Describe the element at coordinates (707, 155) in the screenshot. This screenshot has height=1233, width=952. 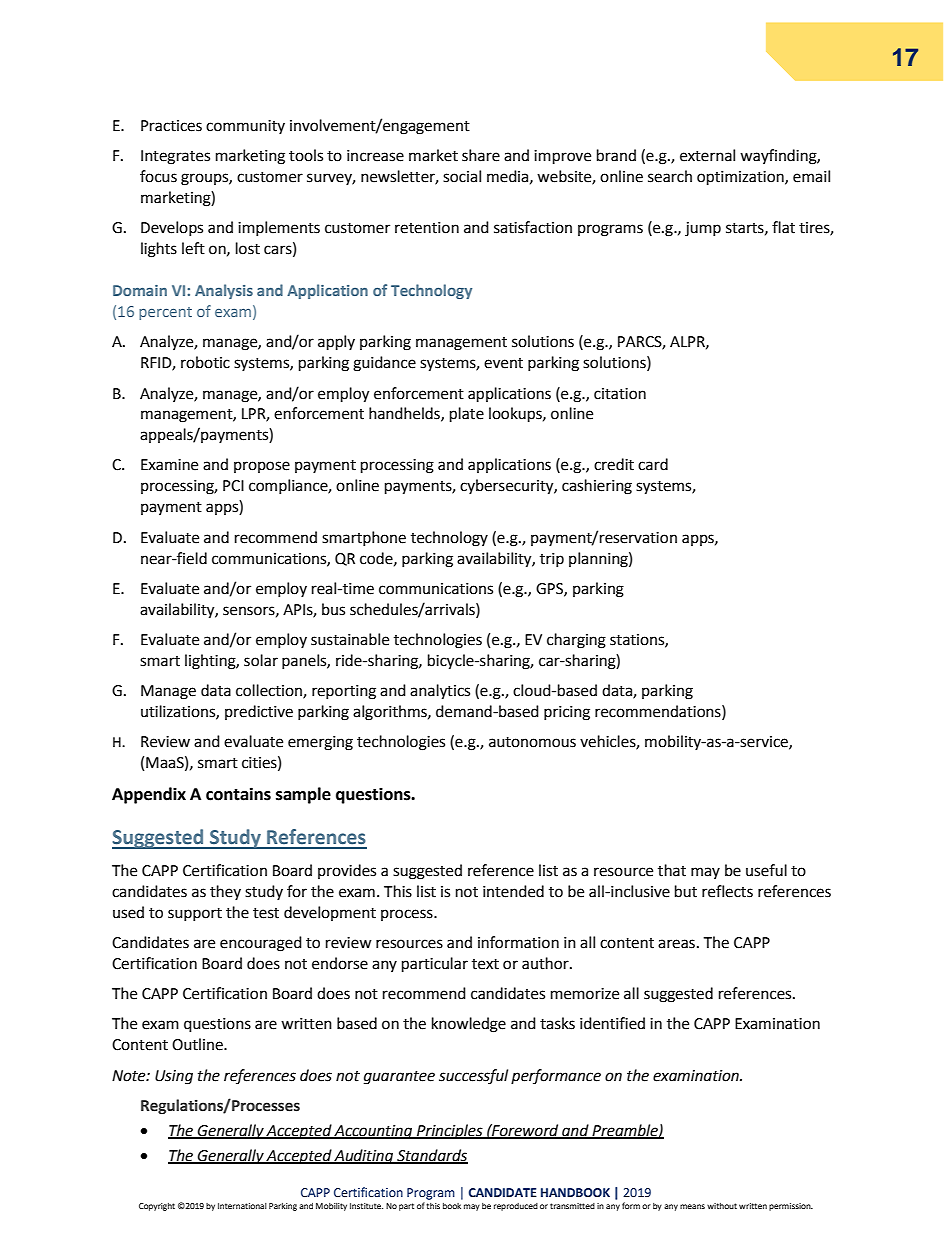
I see `external` at that location.
